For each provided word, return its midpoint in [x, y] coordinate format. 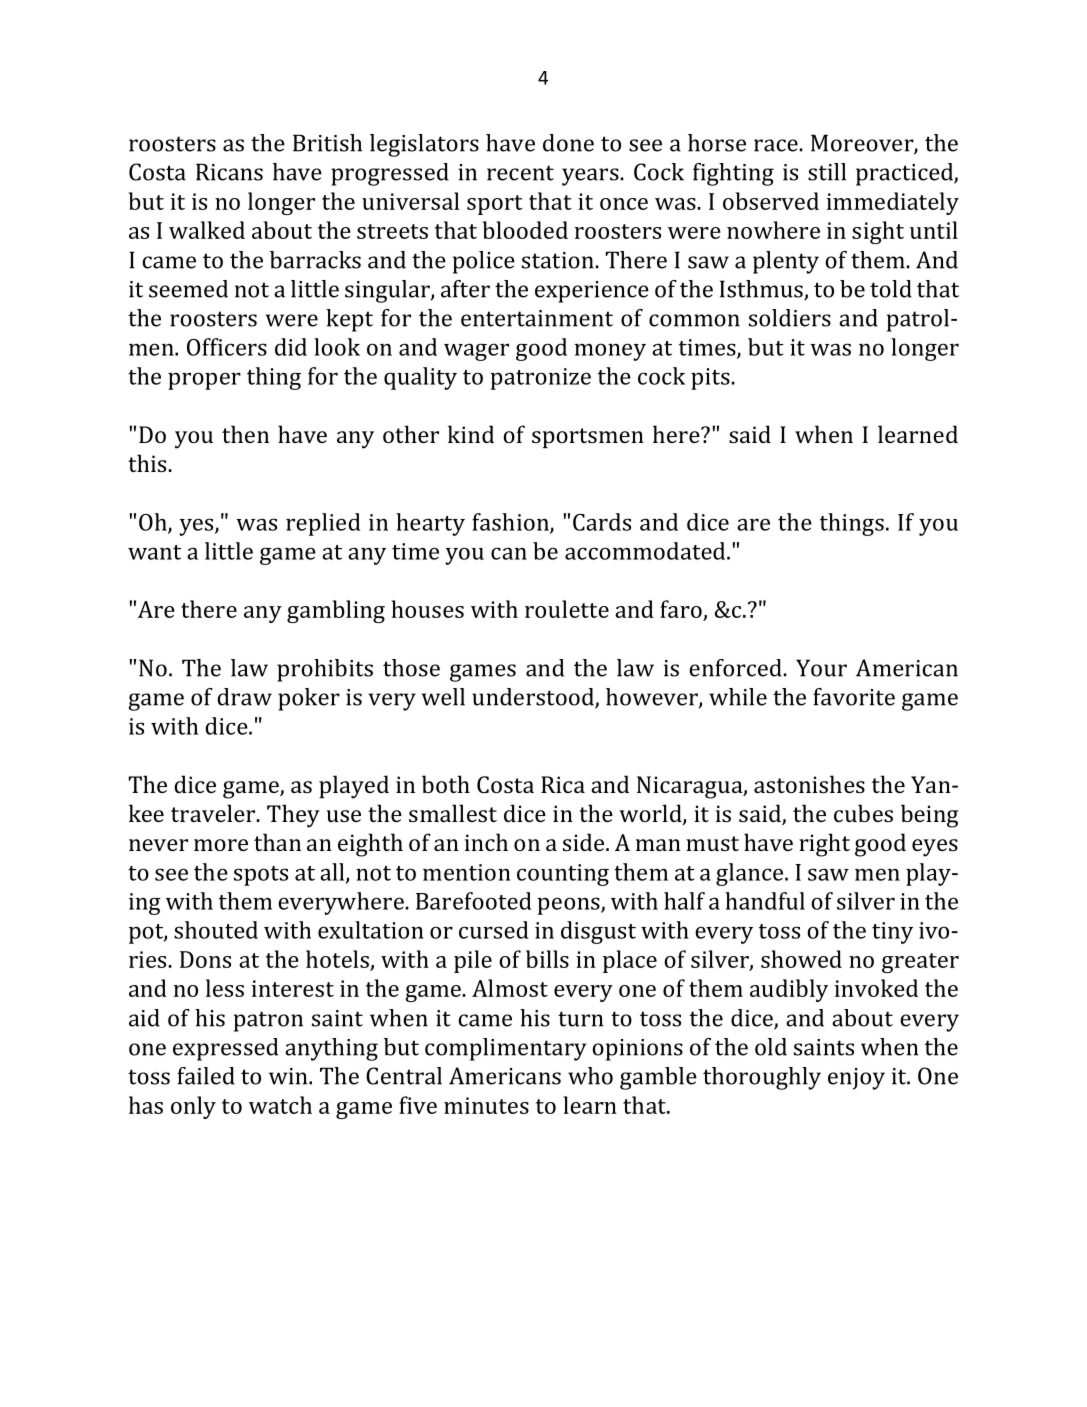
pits [710, 379]
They [293, 816]
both [446, 784]
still [827, 172]
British [327, 143]
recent [520, 173]
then [245, 434]
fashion [511, 523]
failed [206, 1076]
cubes [863, 813]
